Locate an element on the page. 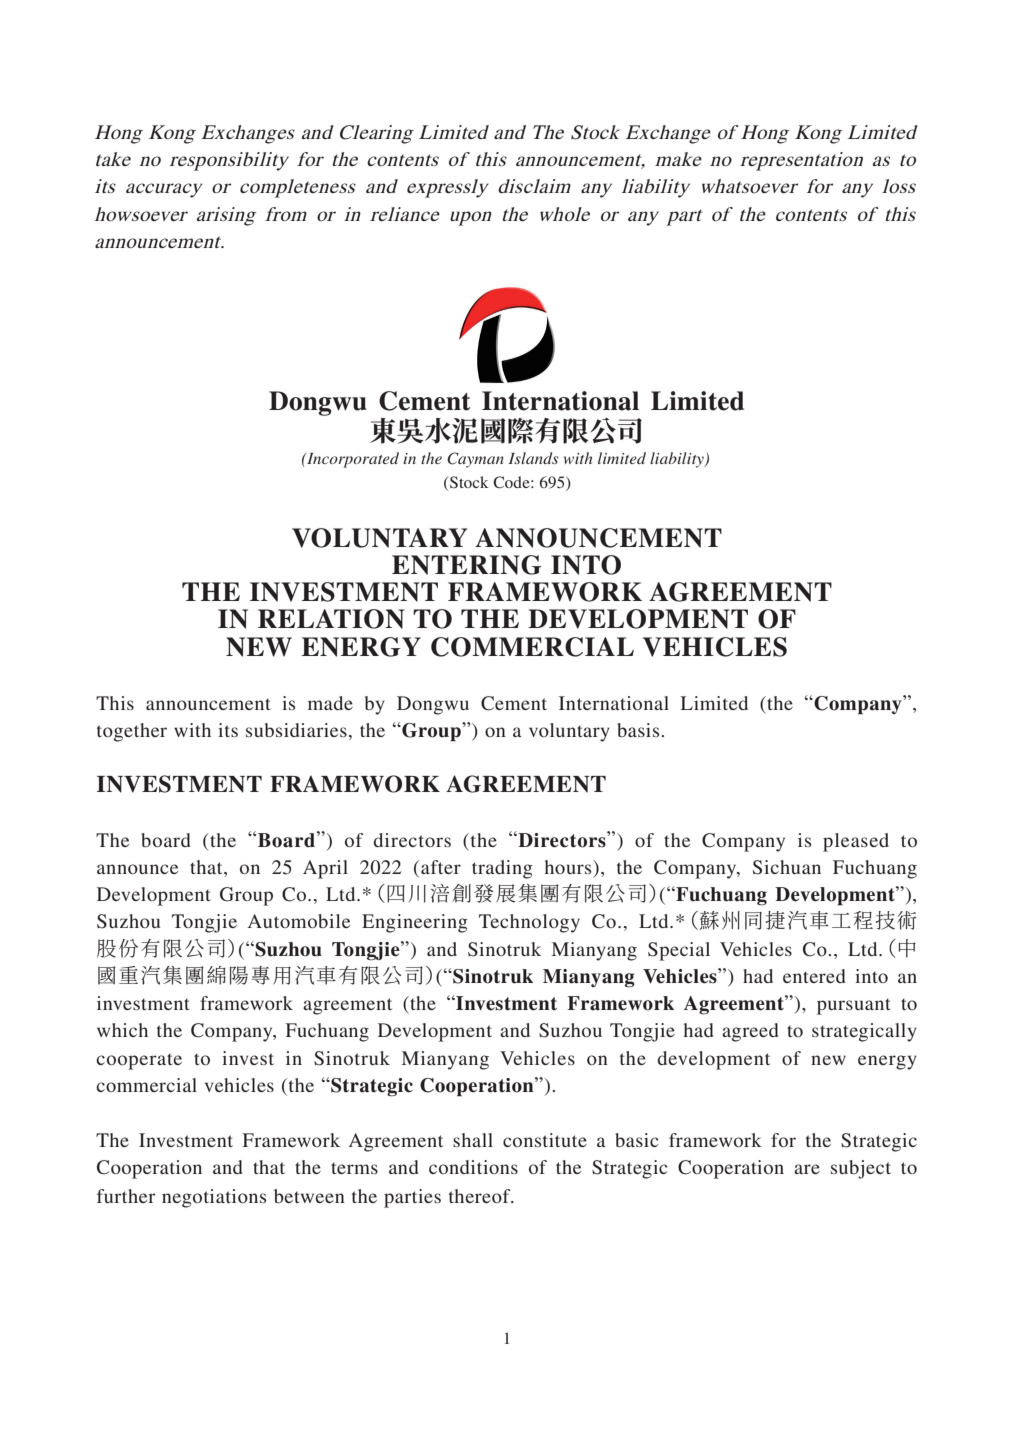  Cayman is located at coordinates (475, 460).
